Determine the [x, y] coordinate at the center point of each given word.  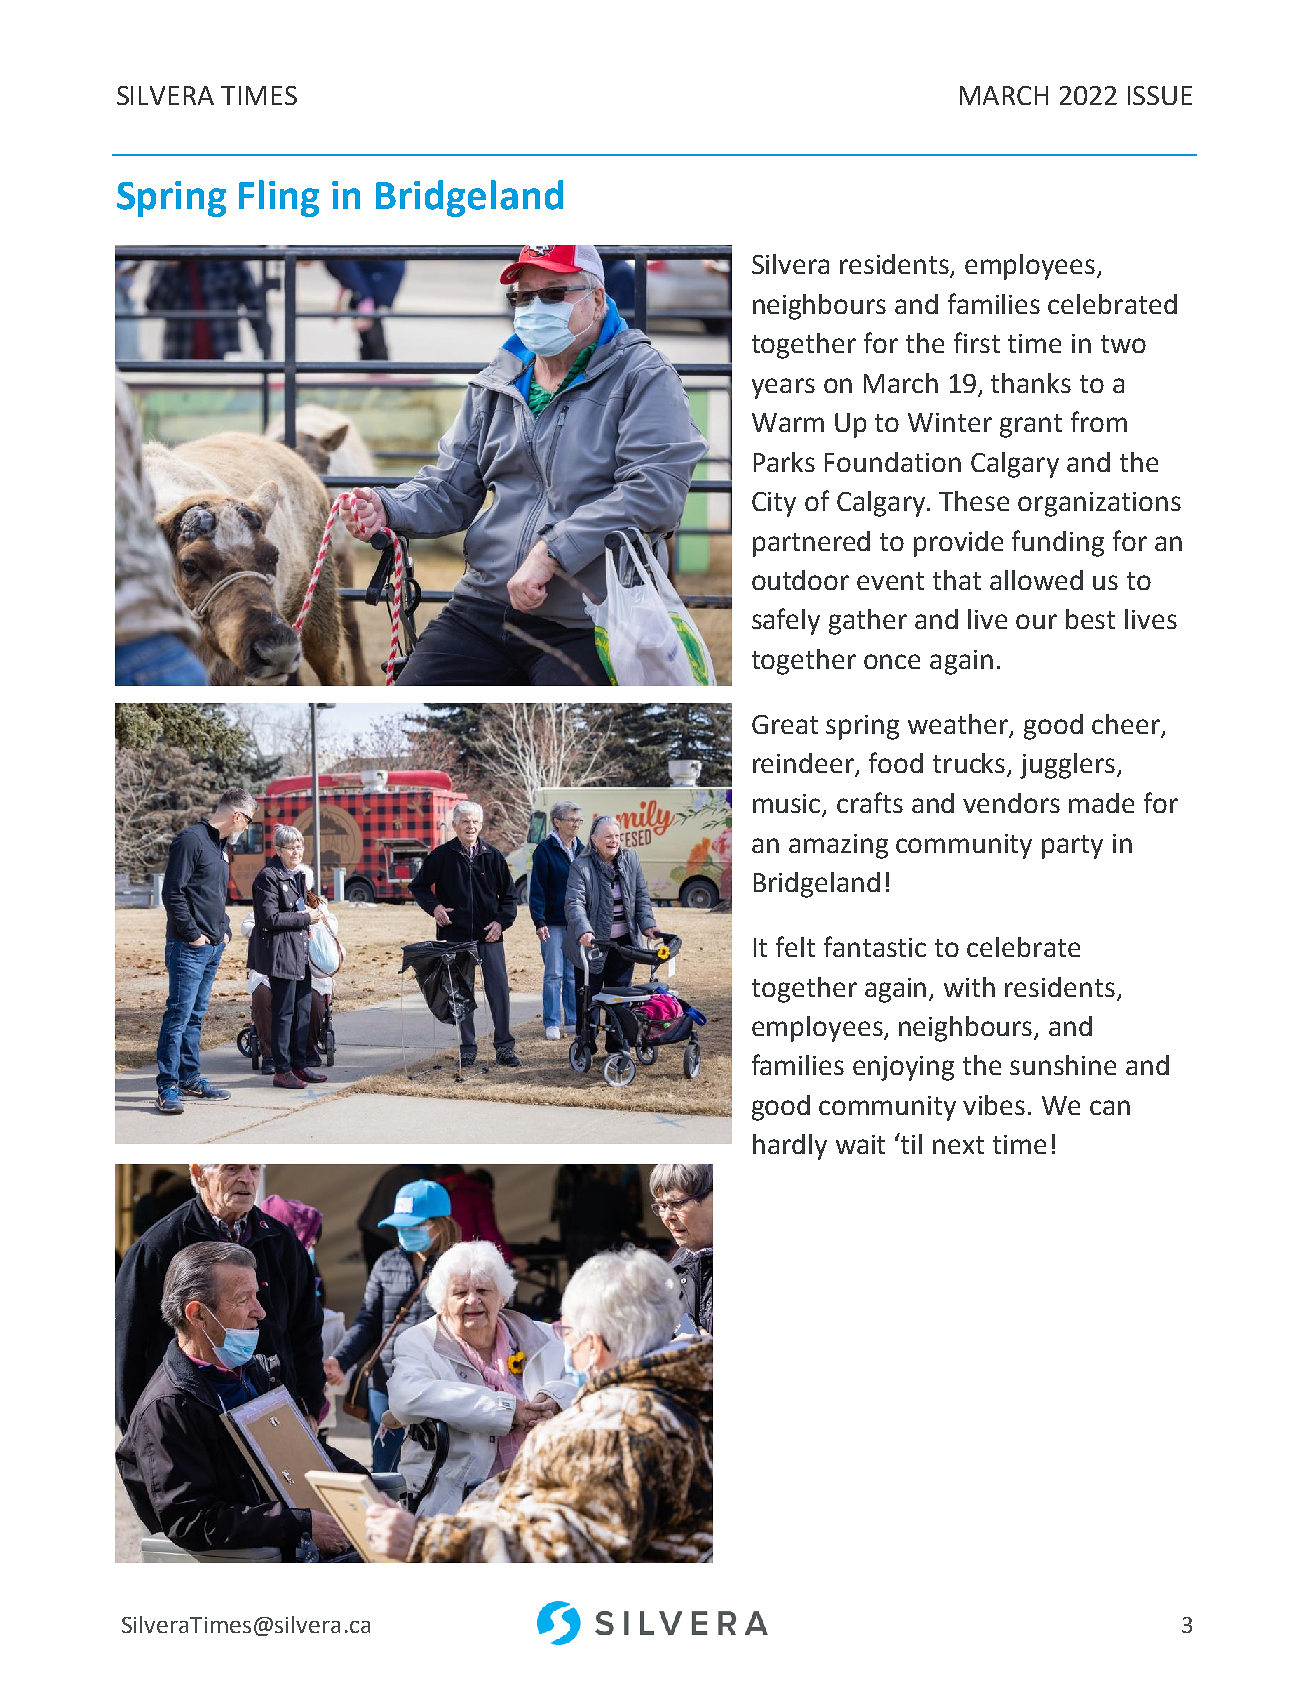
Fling [279, 198]
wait [860, 1144]
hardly [790, 1147]
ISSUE [1160, 95]
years [783, 388]
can [1110, 1107]
